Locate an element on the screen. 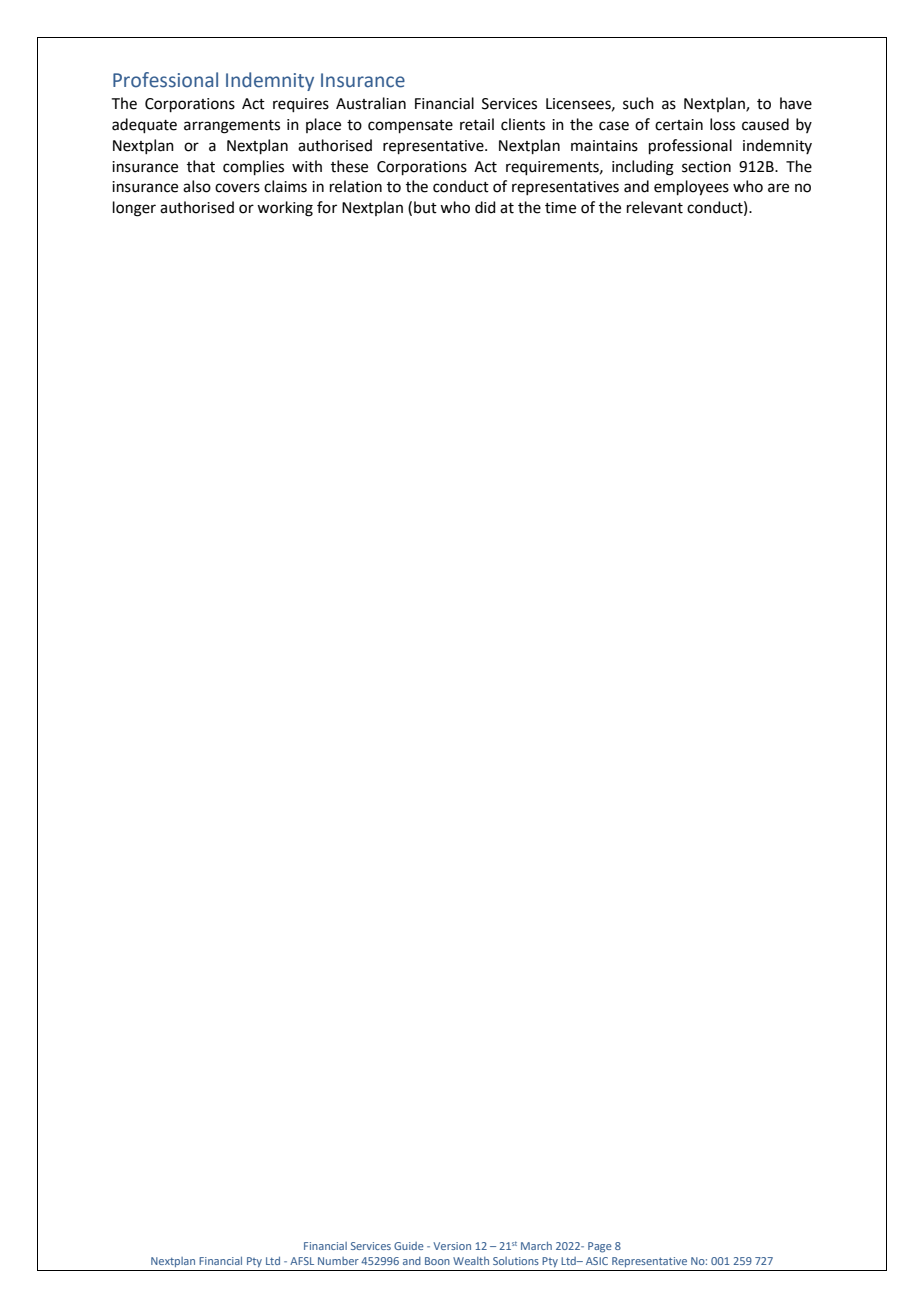 The height and width of the screenshot is (1308, 924). working is located at coordinates (285, 209).
